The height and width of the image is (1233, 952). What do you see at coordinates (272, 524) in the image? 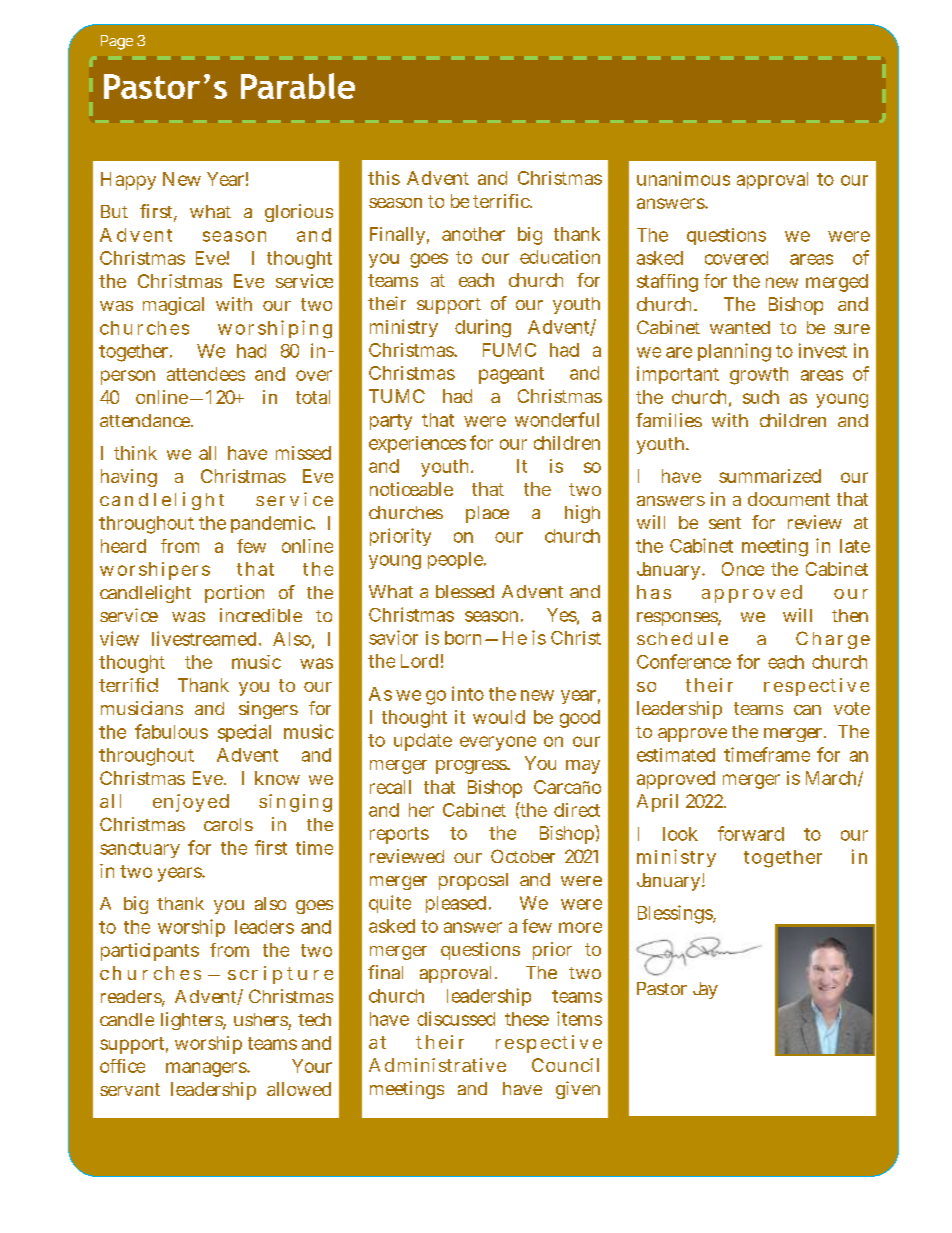
I see `pandemic` at bounding box center [272, 524].
